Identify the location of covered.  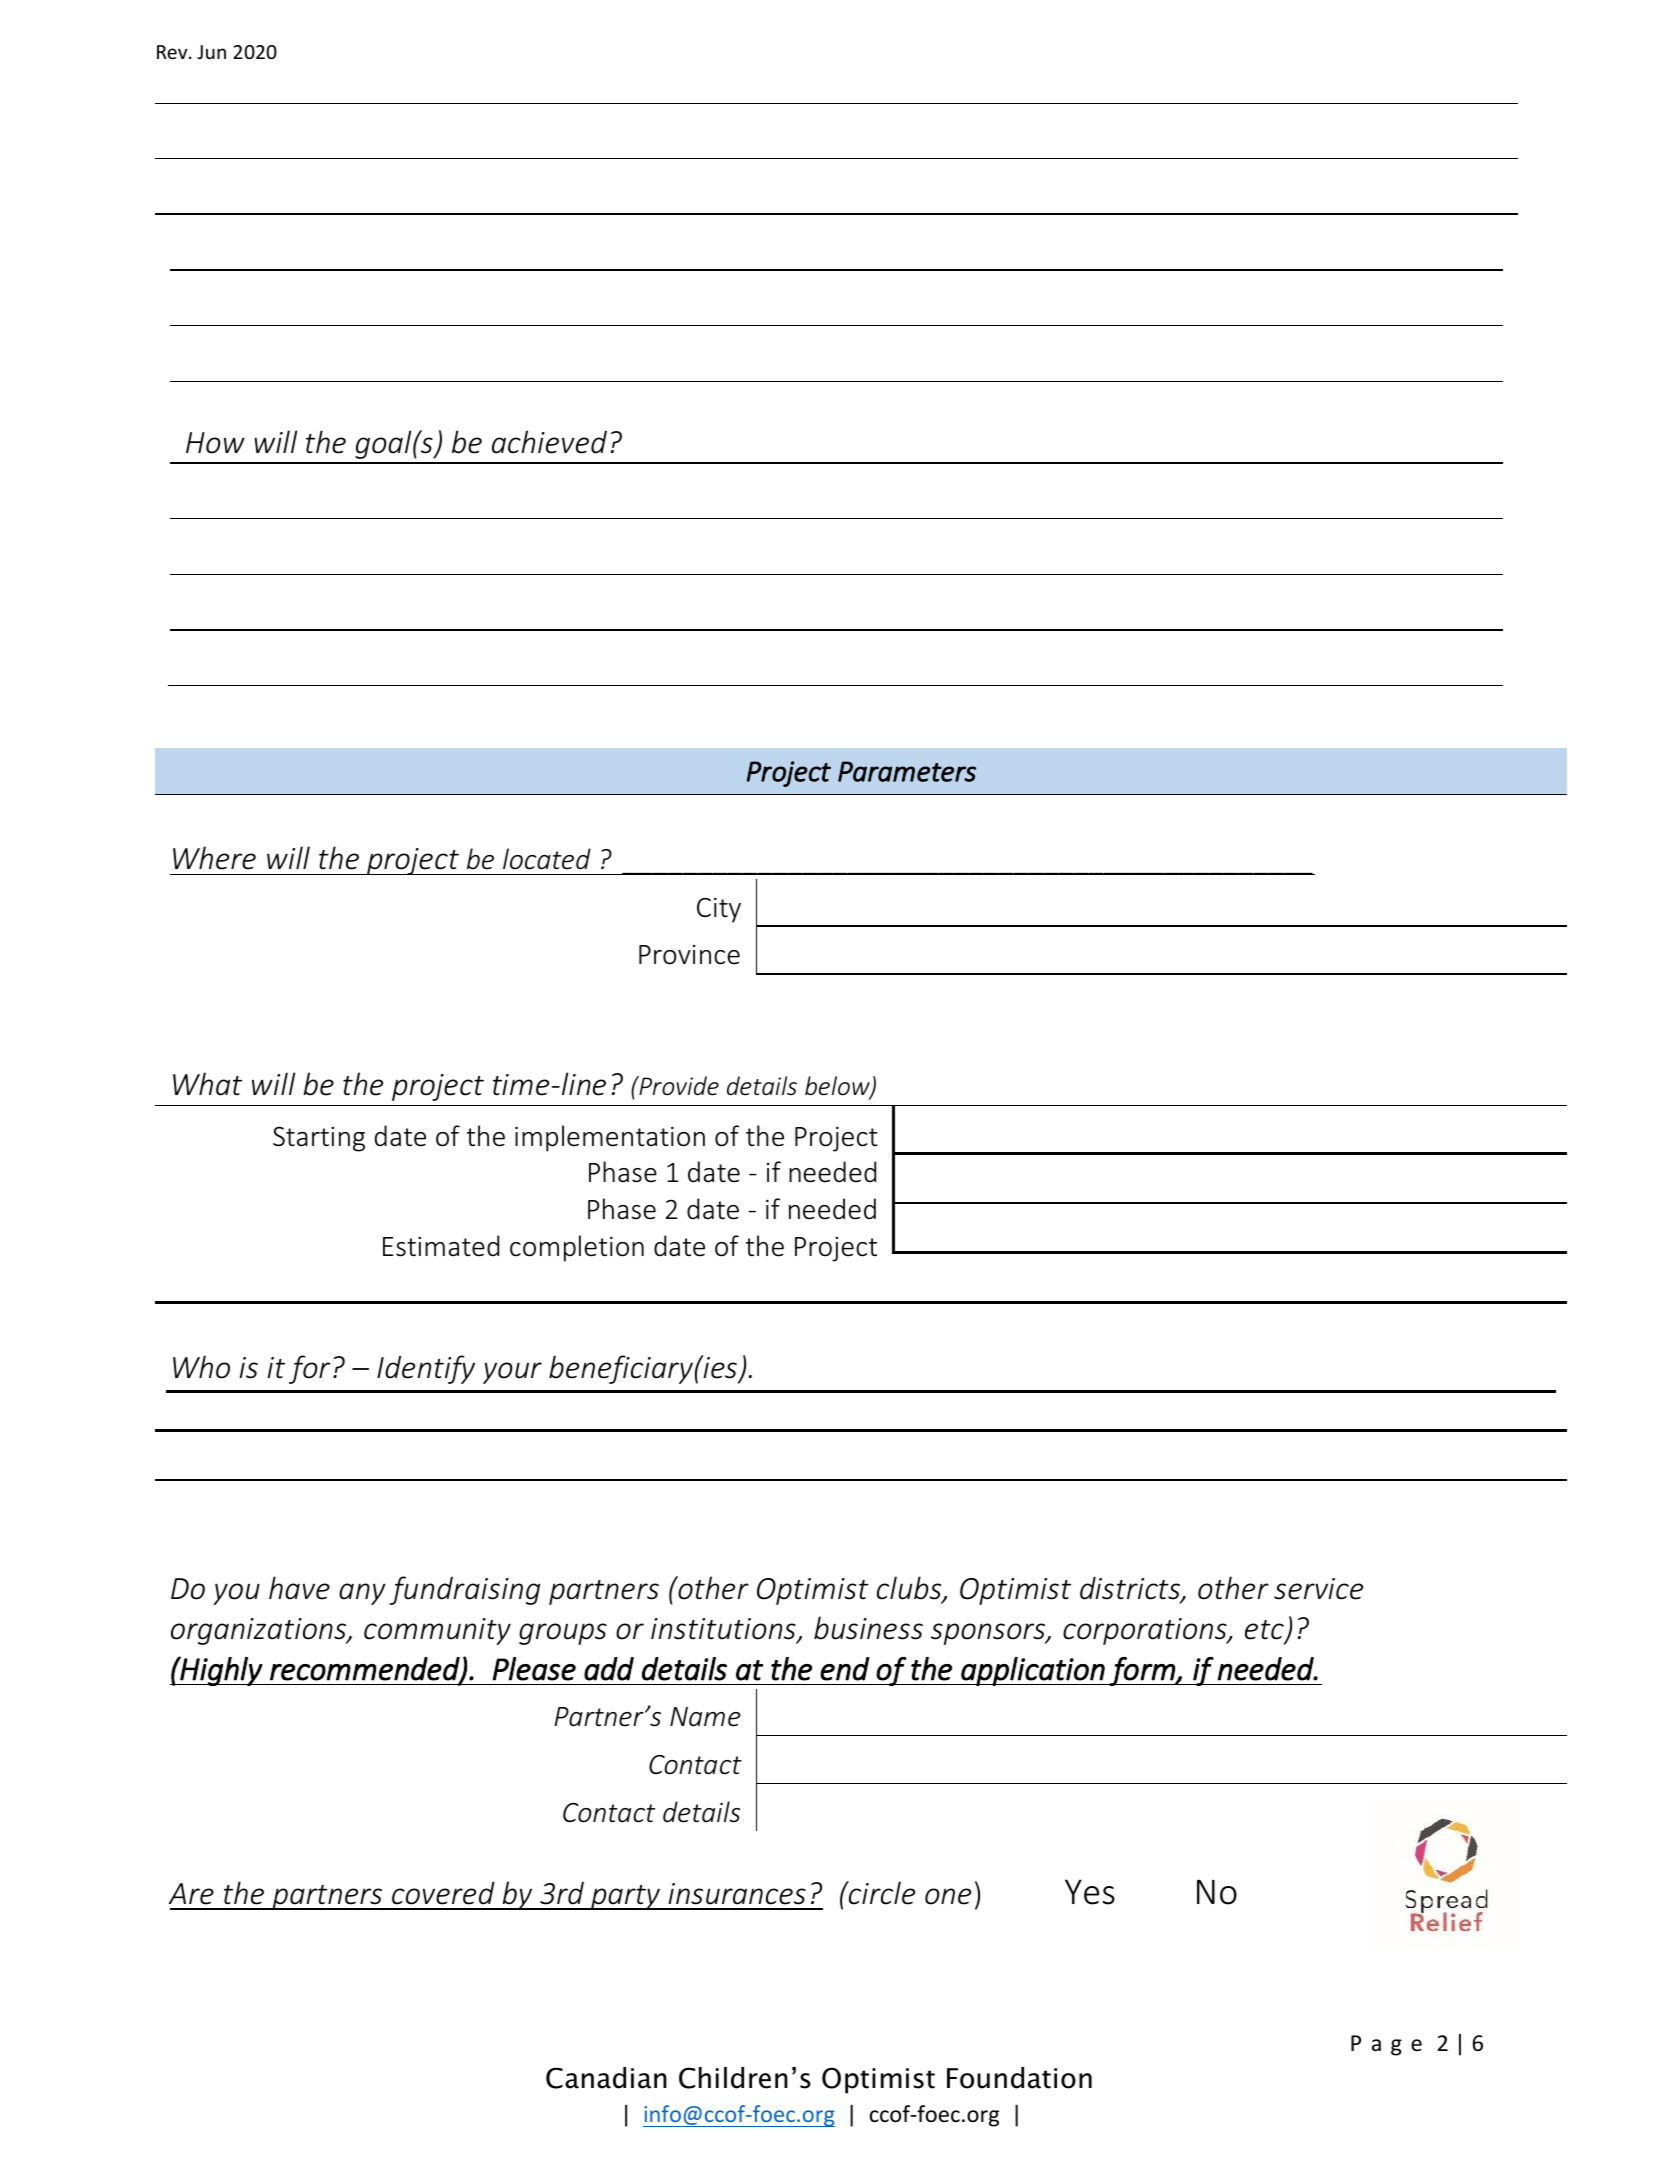
(443, 1893).
